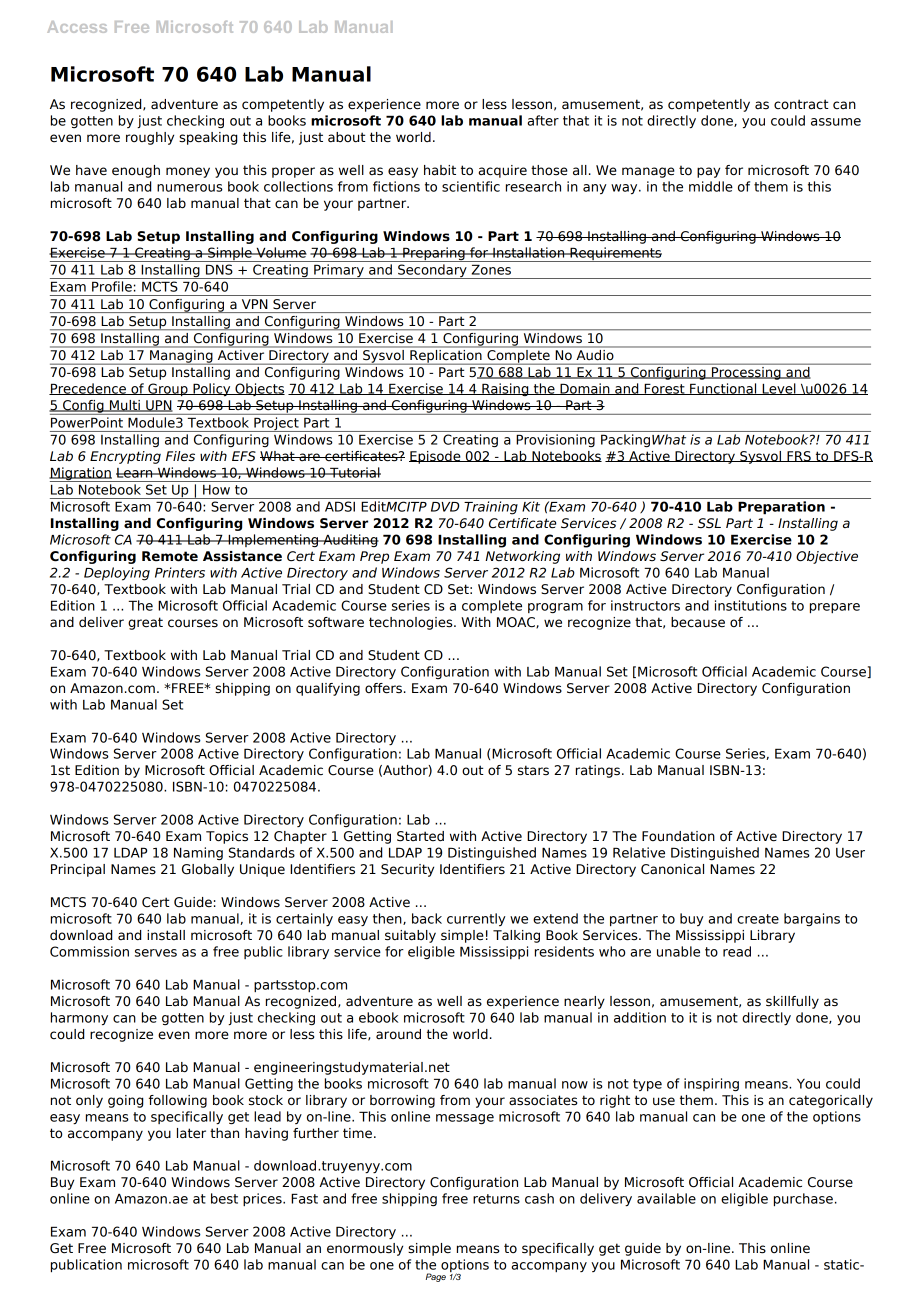 The width and height of the screenshot is (924, 1308). I want to click on roughly, so click(150, 138).
